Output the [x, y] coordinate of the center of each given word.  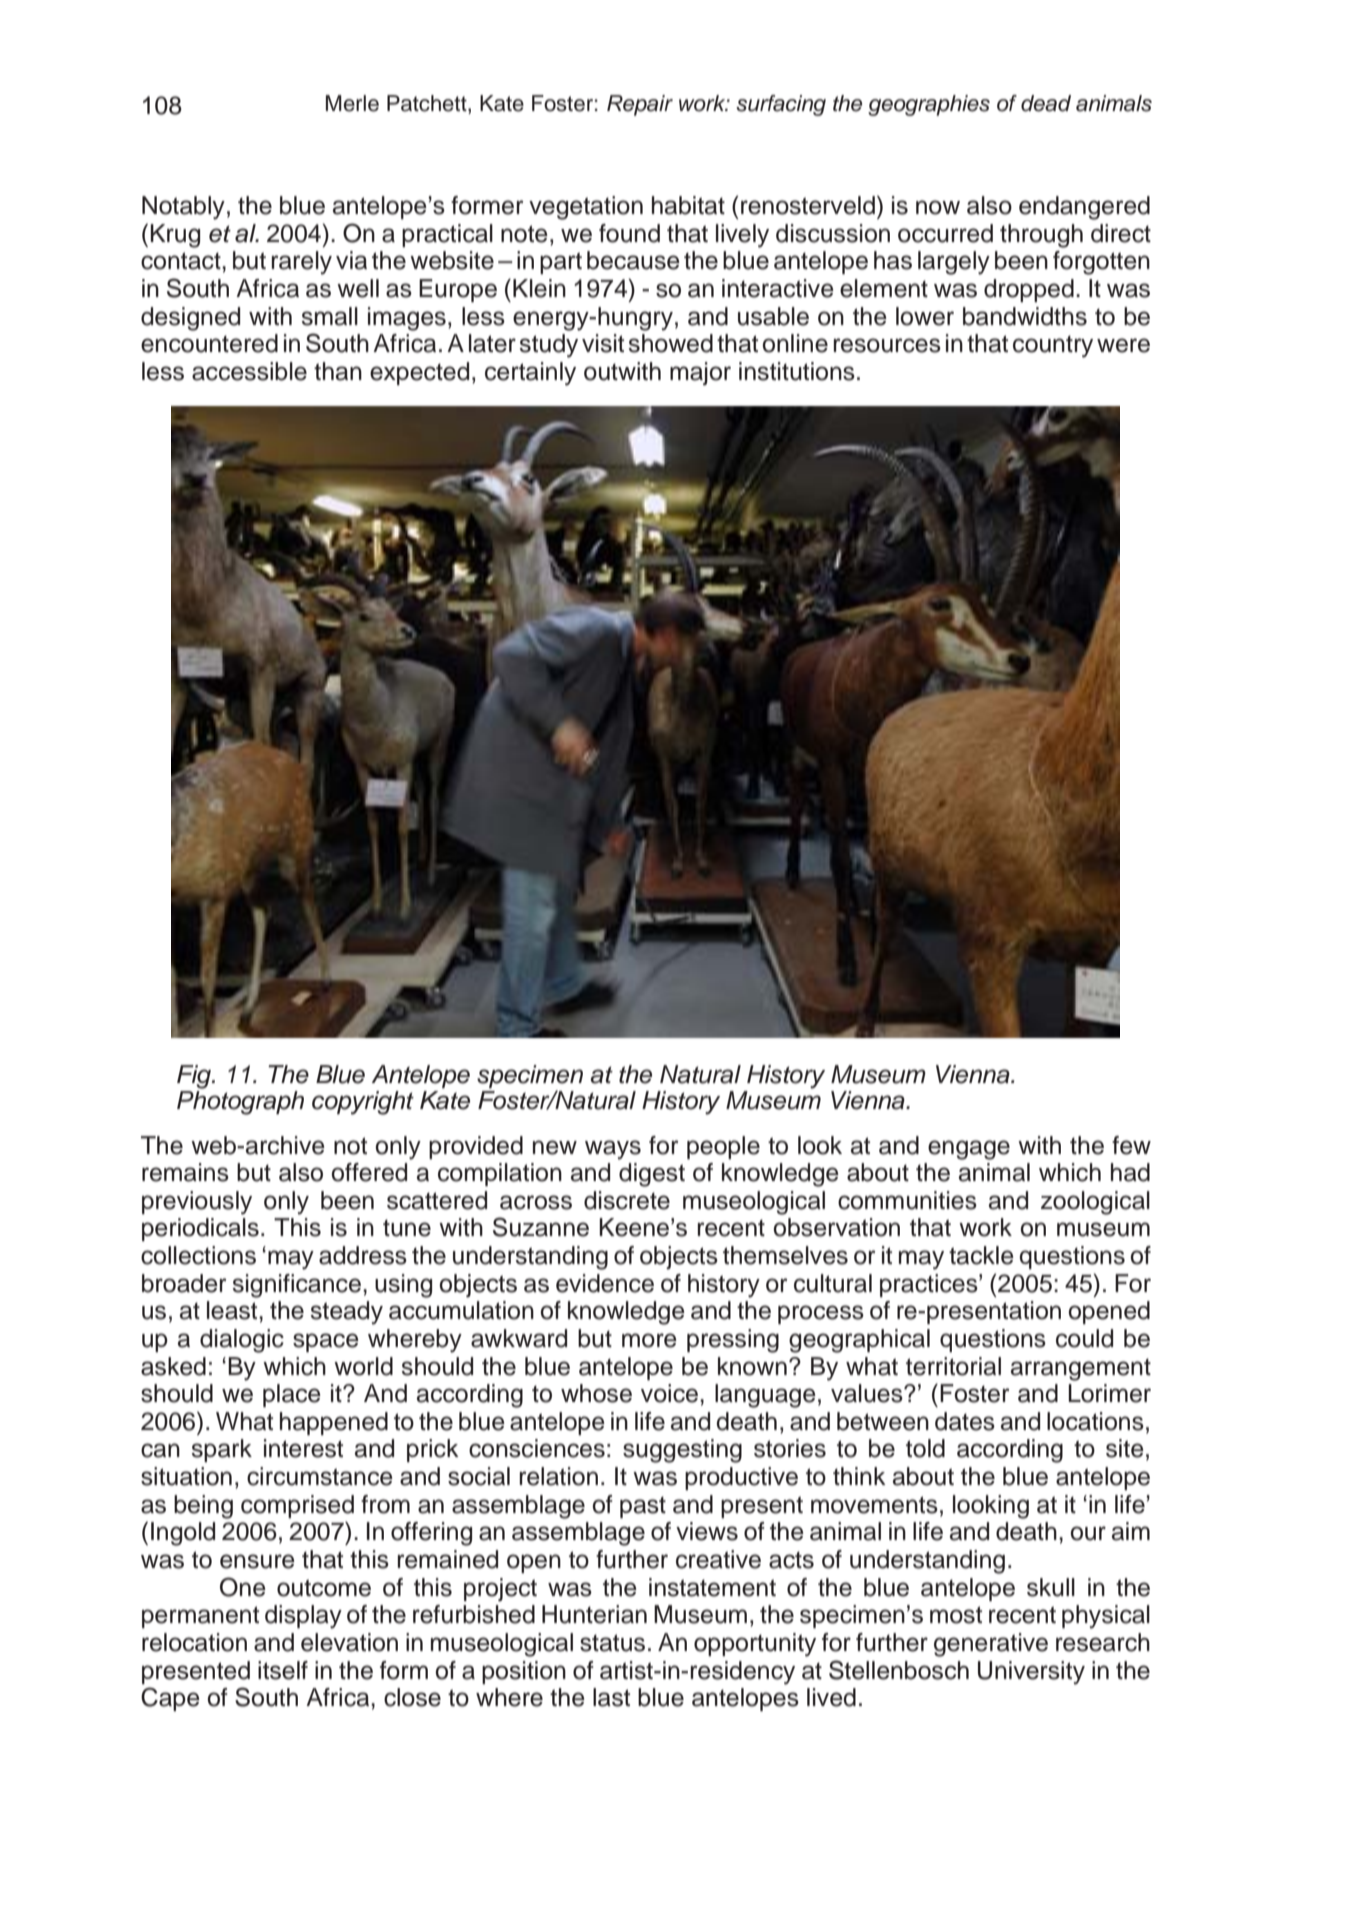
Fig [195, 1077]
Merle [352, 103]
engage [969, 1150]
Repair [640, 105]
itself [283, 1670]
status [612, 1643]
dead [1046, 103]
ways [613, 1150]
